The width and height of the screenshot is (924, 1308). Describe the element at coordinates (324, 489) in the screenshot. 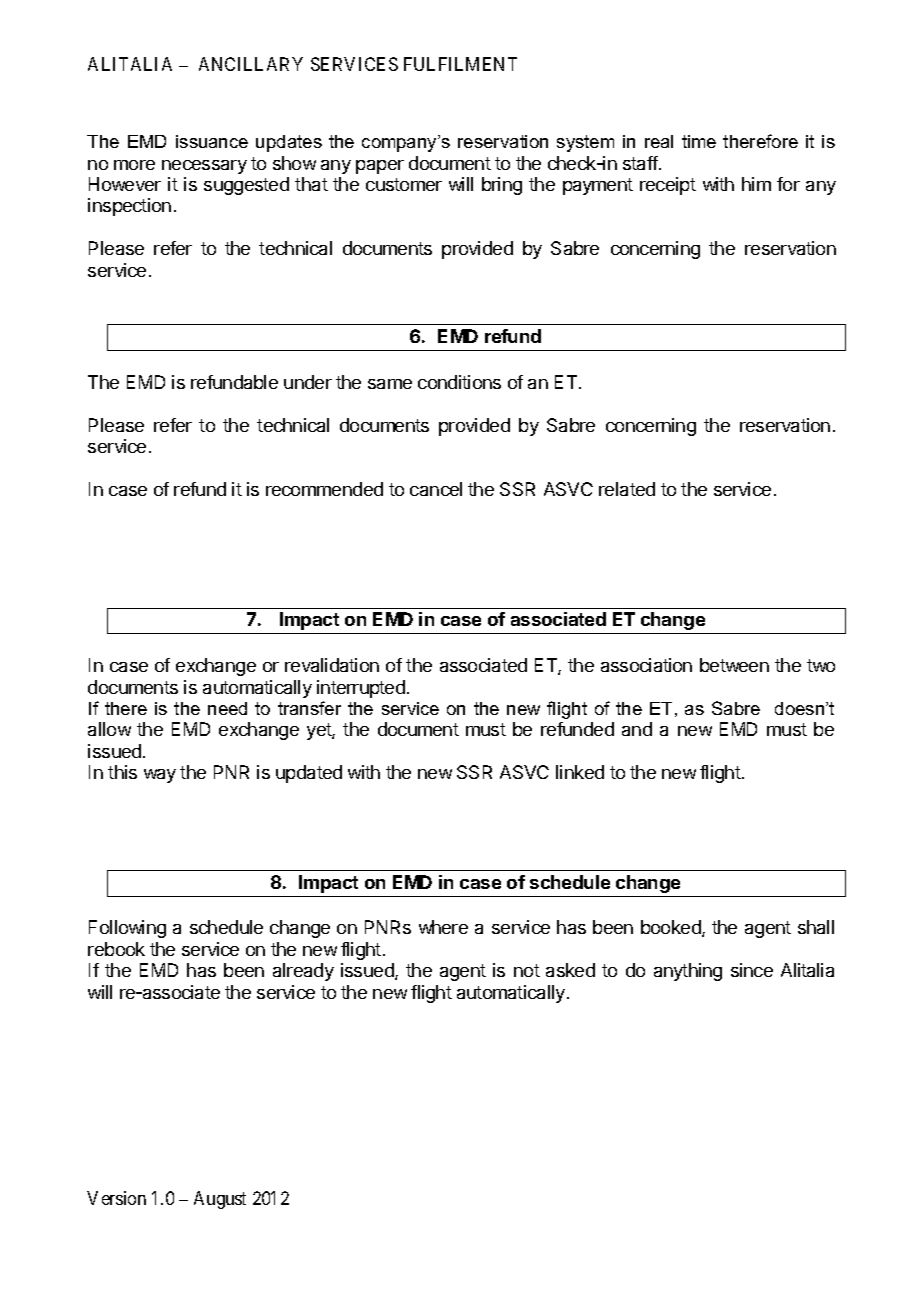

I see `recommended` at that location.
